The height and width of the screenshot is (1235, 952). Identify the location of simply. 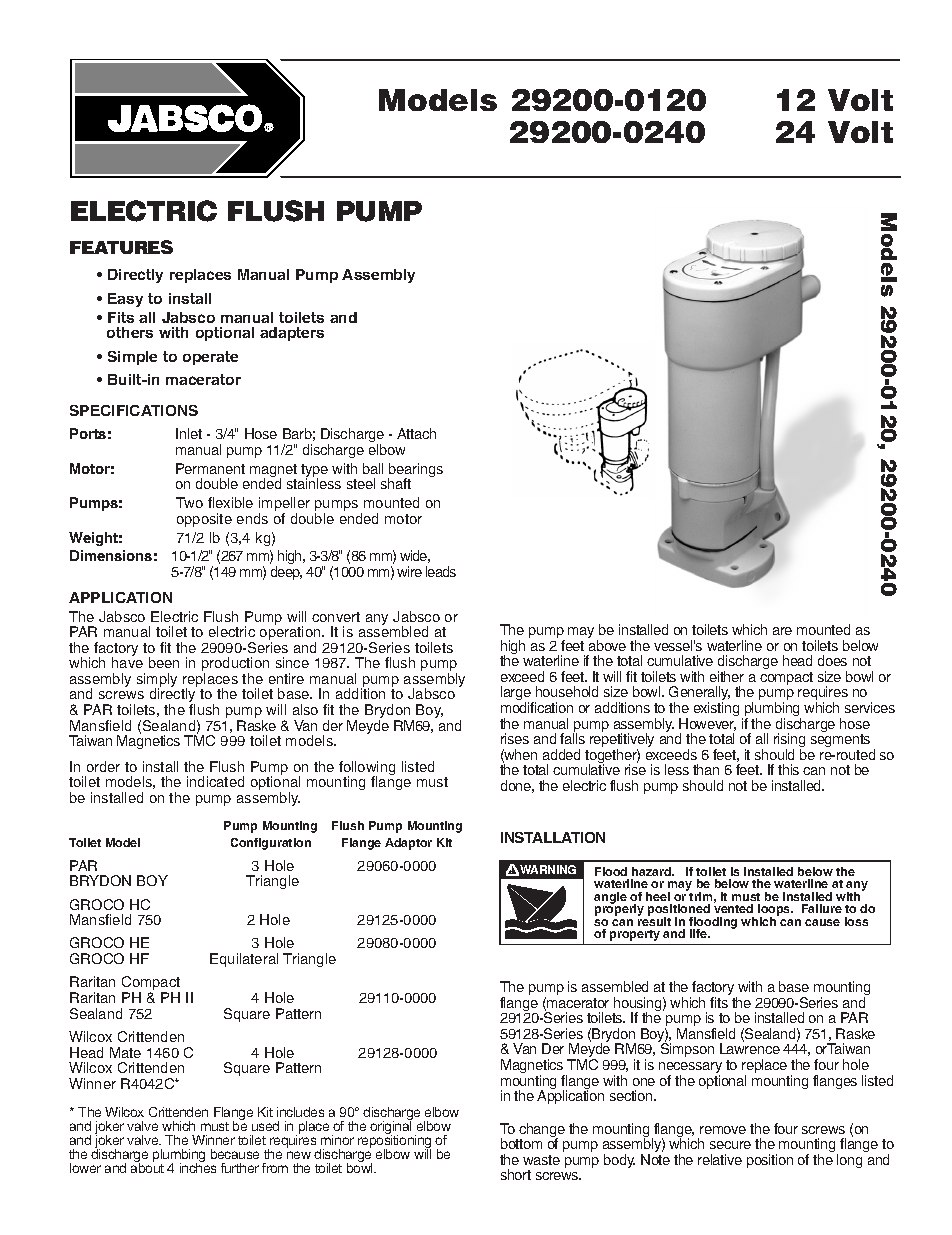
(157, 681).
